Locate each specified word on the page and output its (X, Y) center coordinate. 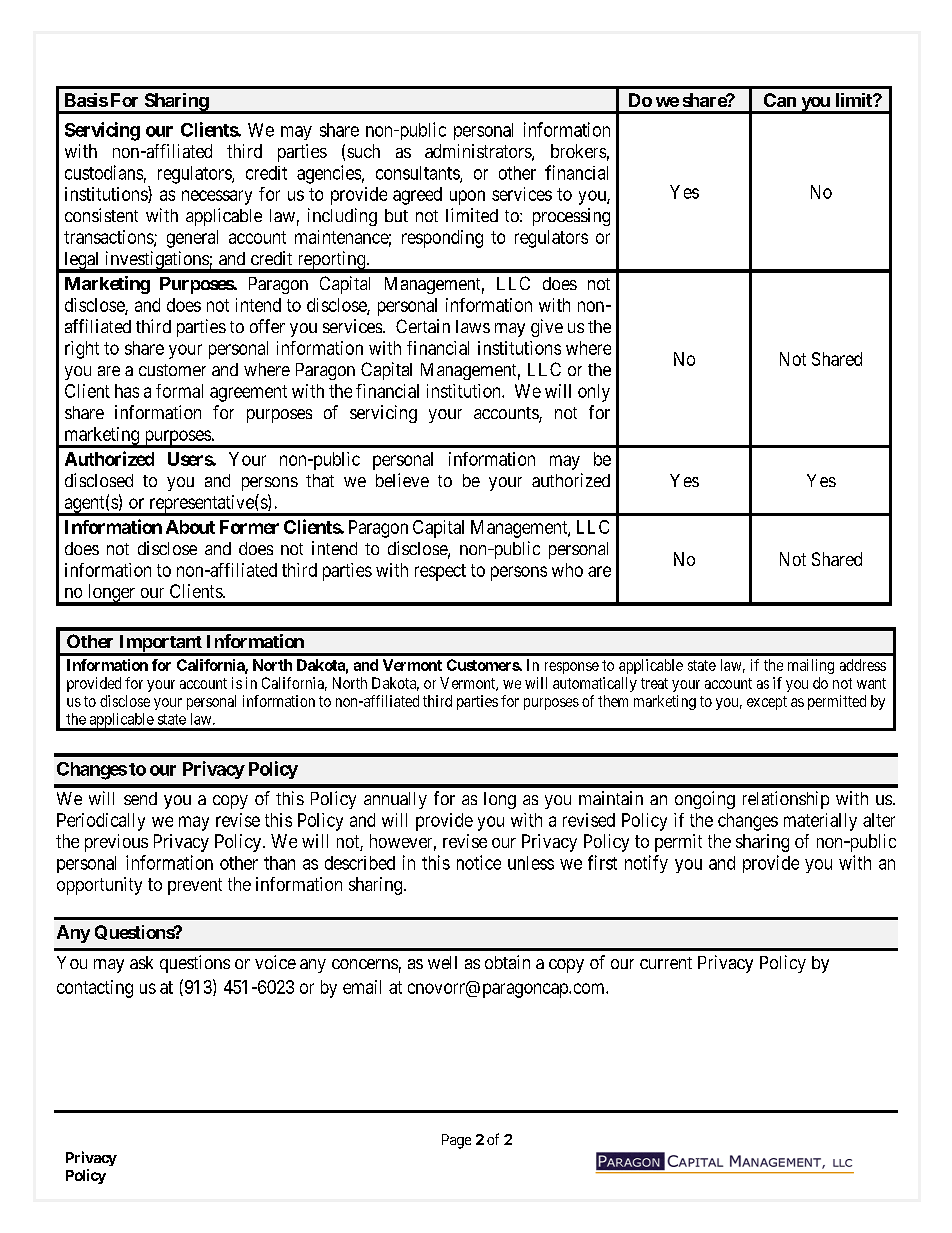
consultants (418, 174)
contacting (95, 989)
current (666, 963)
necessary (217, 197)
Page (456, 1141)
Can (780, 100)
